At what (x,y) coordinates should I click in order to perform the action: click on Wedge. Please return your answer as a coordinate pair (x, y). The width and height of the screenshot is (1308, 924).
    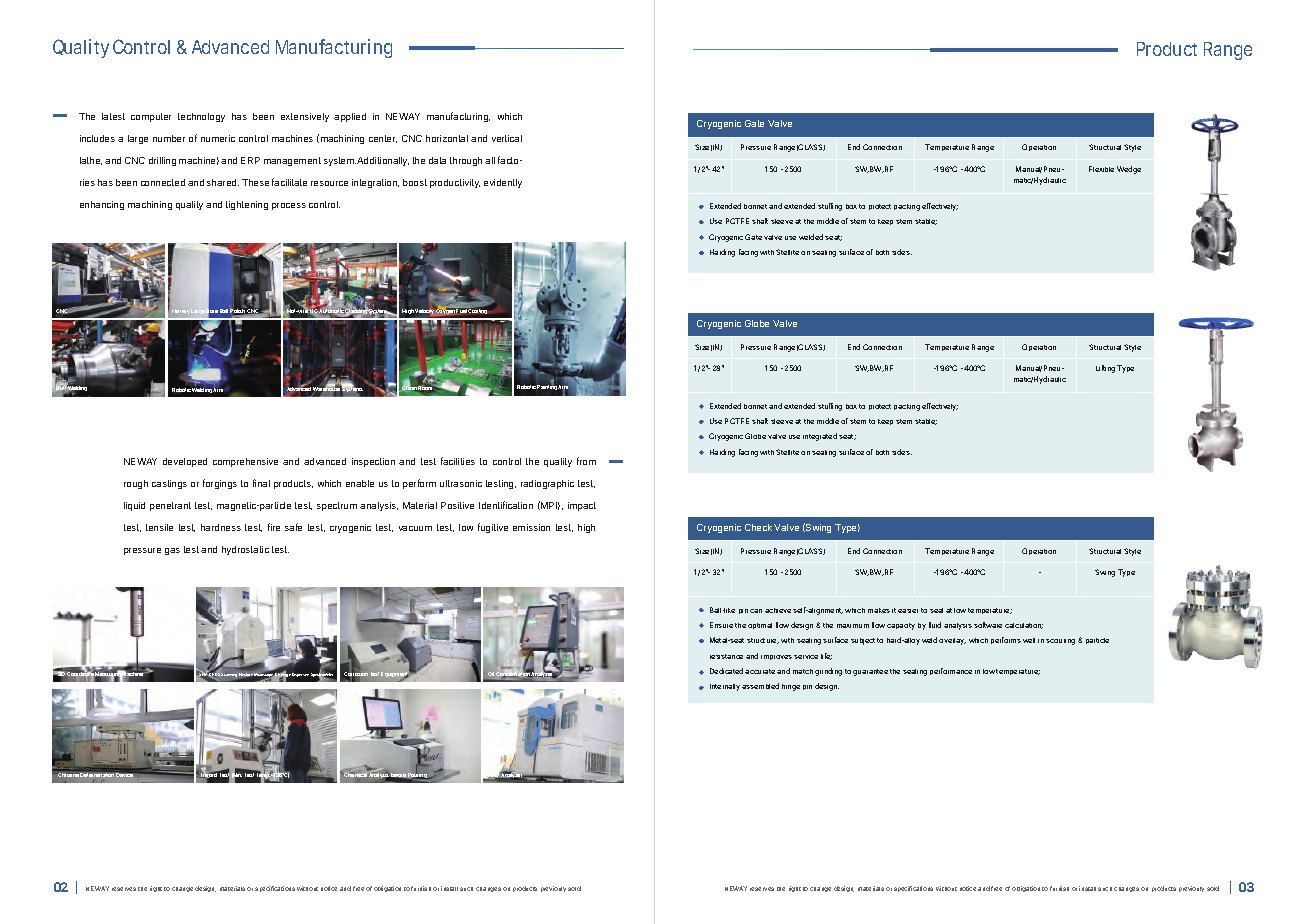
    Looking at the image, I should click on (1129, 170).
